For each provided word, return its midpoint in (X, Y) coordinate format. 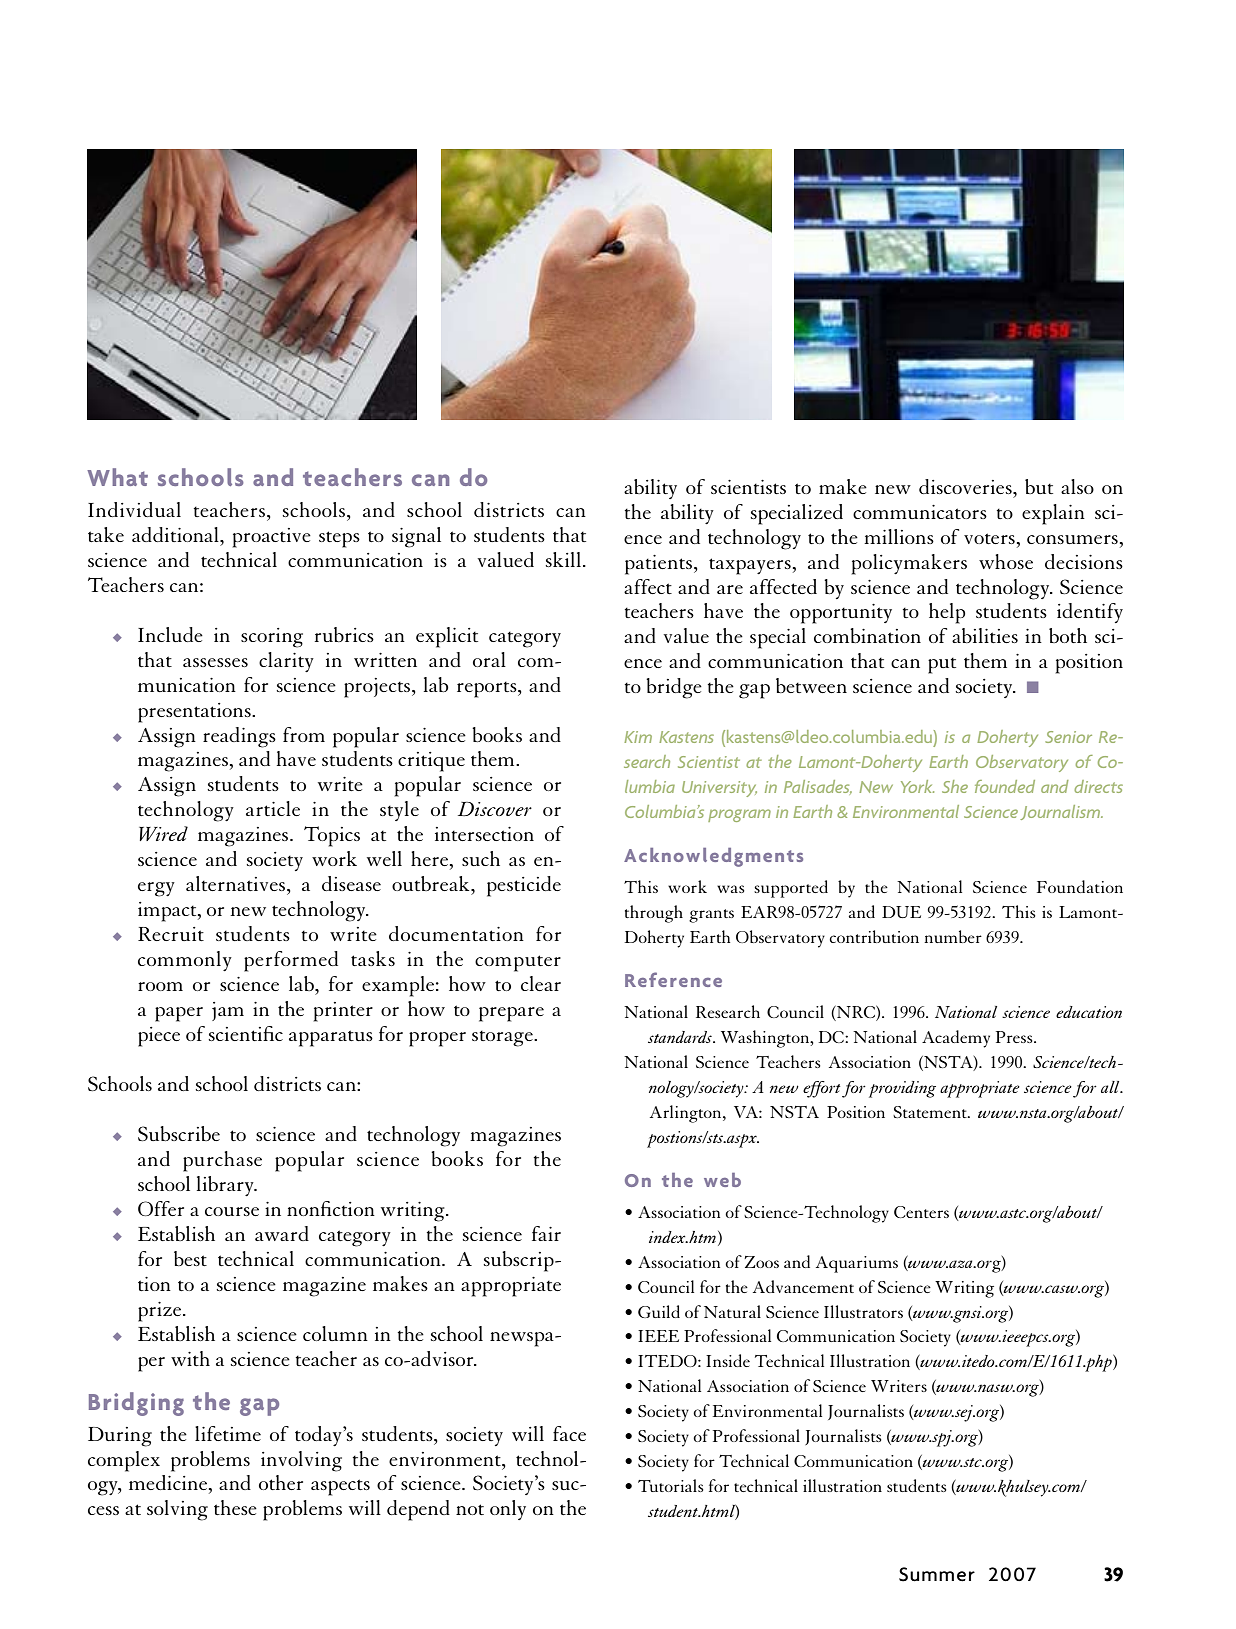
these (235, 1507)
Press (1015, 1037)
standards (681, 1037)
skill (563, 559)
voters (989, 538)
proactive (272, 538)
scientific (246, 1033)
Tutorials (671, 1485)
